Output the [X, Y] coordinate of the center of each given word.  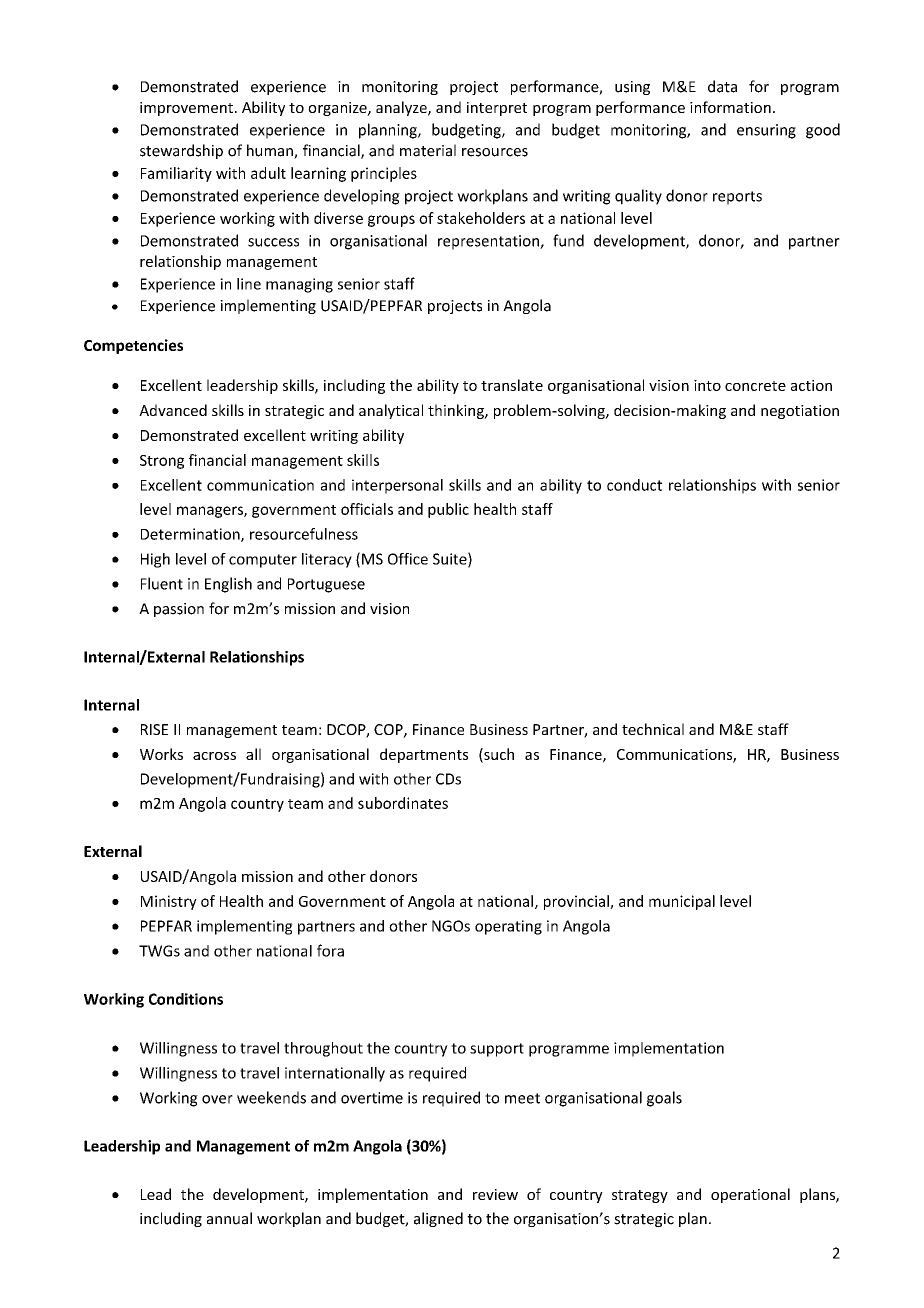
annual [229, 1218]
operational [750, 1195]
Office [408, 559]
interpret [497, 109]
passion [179, 610]
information [730, 107]
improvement [186, 109]
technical [653, 729]
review [495, 1194]
